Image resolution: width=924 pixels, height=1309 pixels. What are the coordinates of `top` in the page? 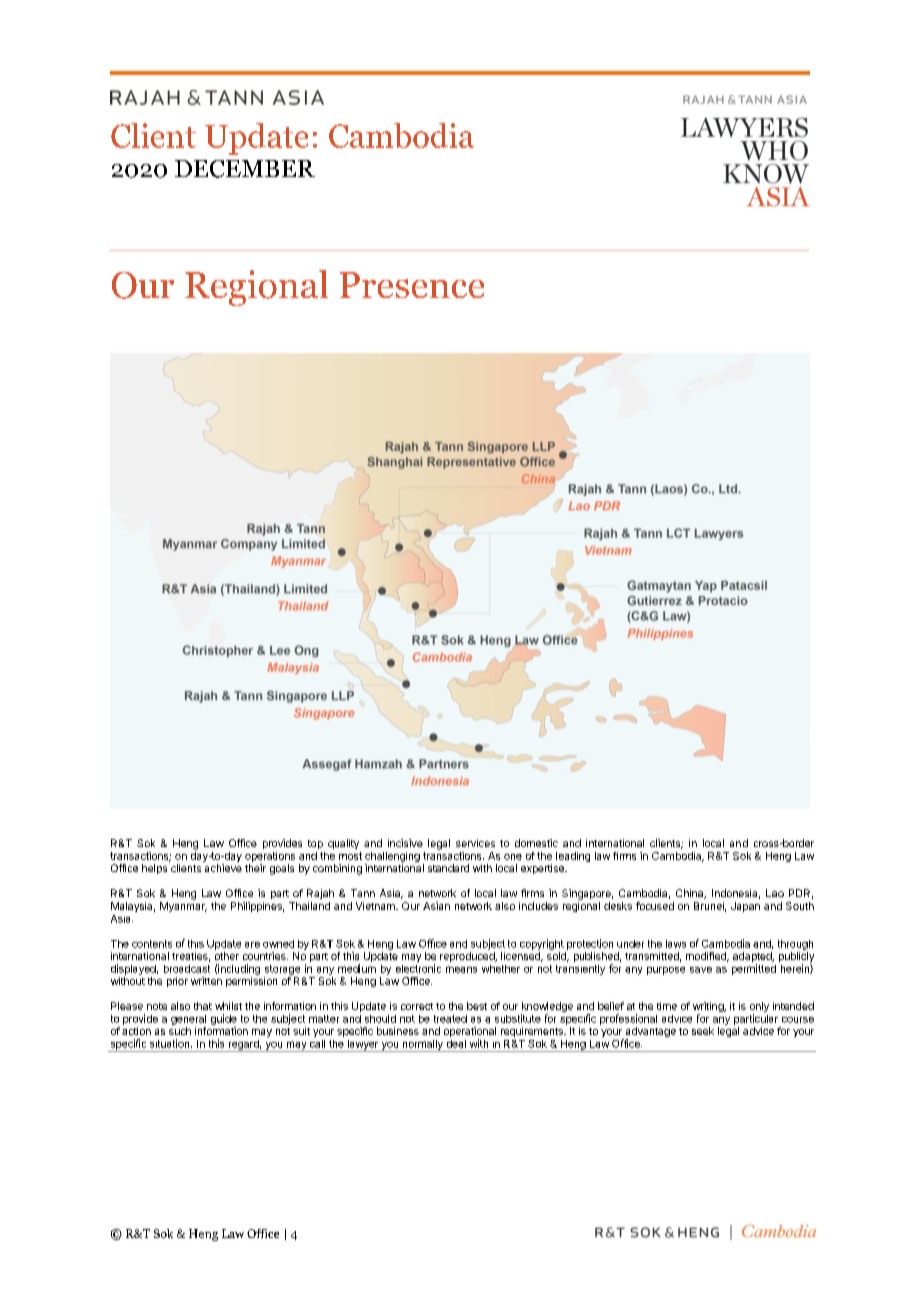 It's located at (315, 844).
